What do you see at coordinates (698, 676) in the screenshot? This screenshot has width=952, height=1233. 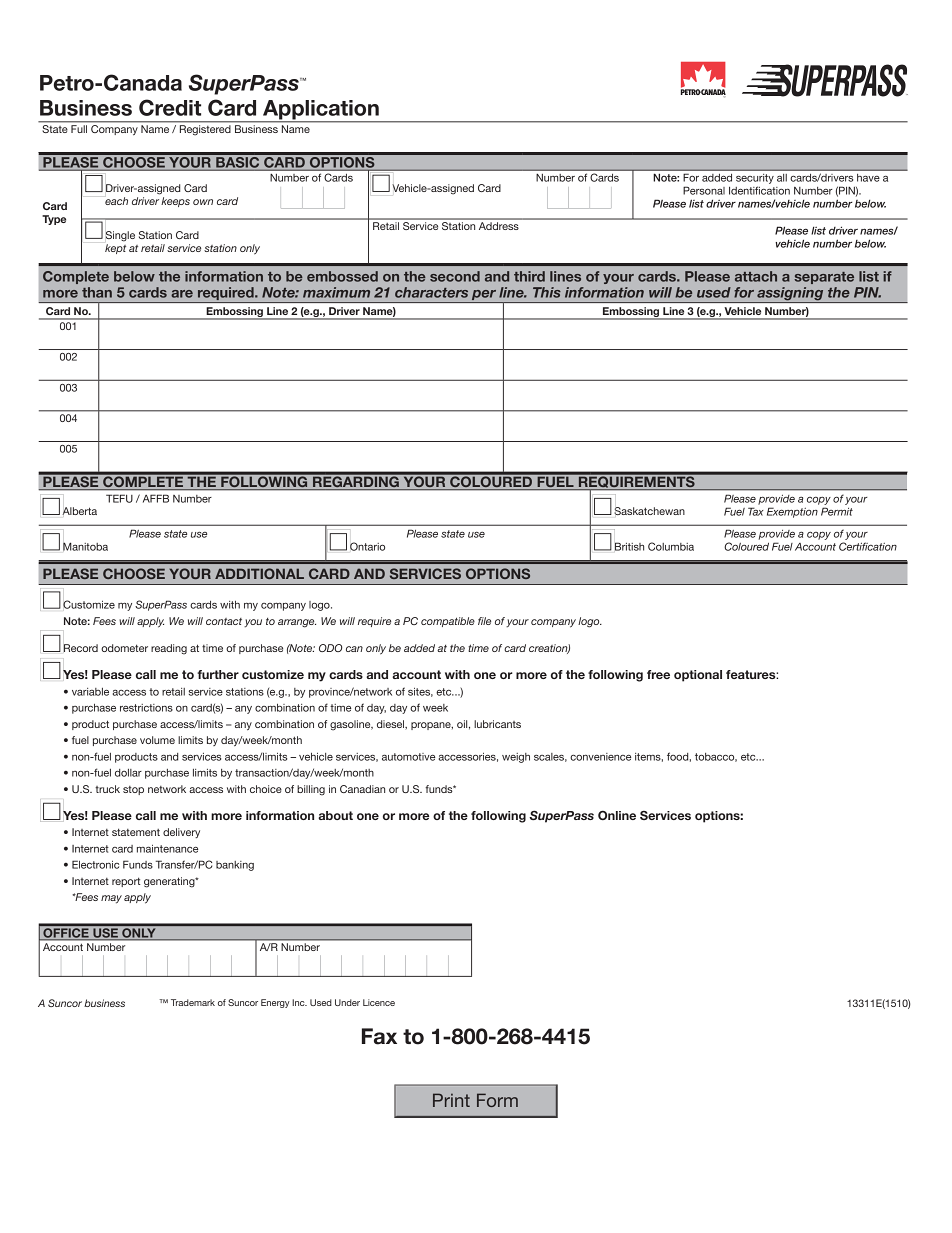 I see `optional` at bounding box center [698, 676].
